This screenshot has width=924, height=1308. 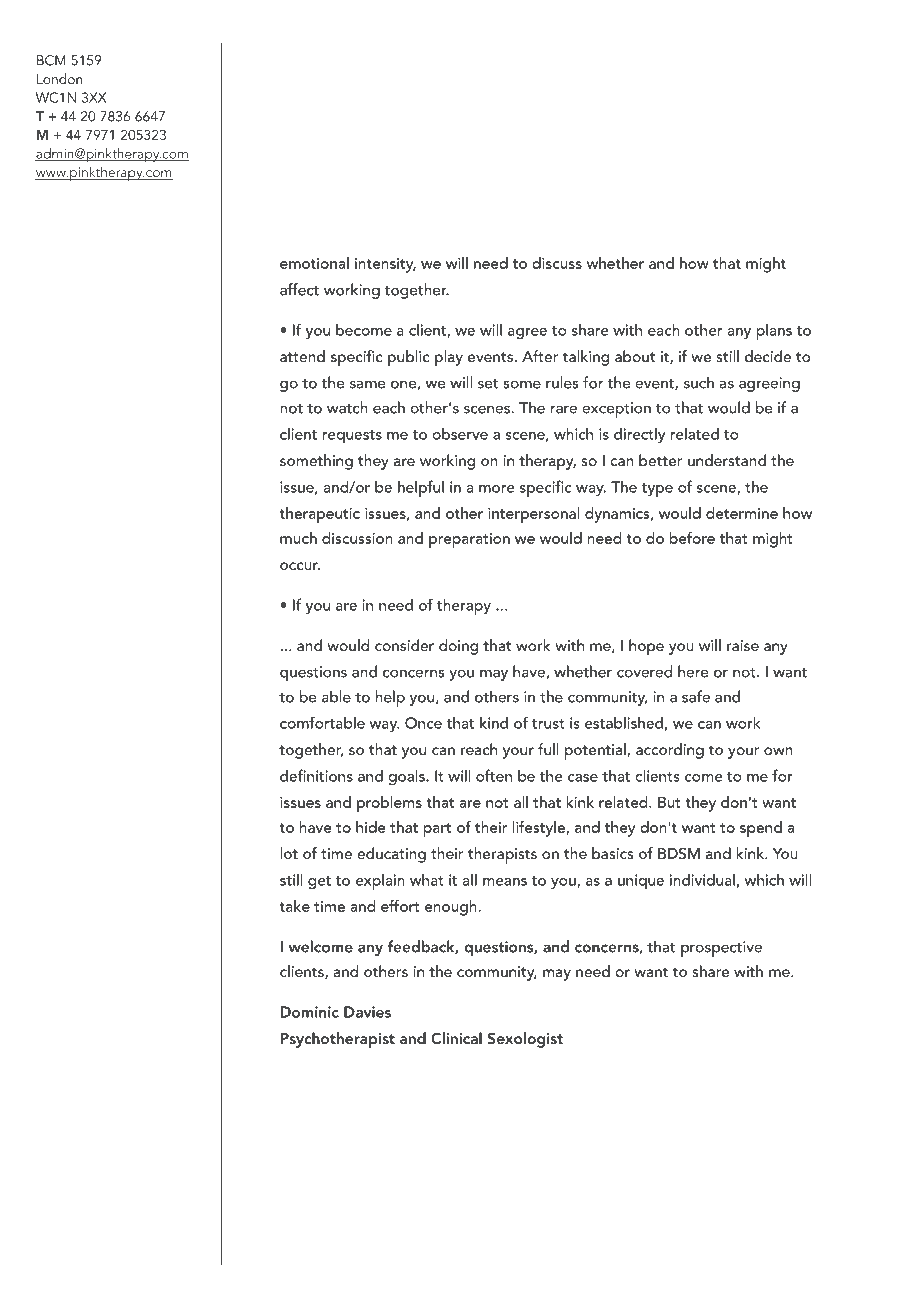 What do you see at coordinates (316, 775) in the screenshot?
I see `definitions` at bounding box center [316, 775].
